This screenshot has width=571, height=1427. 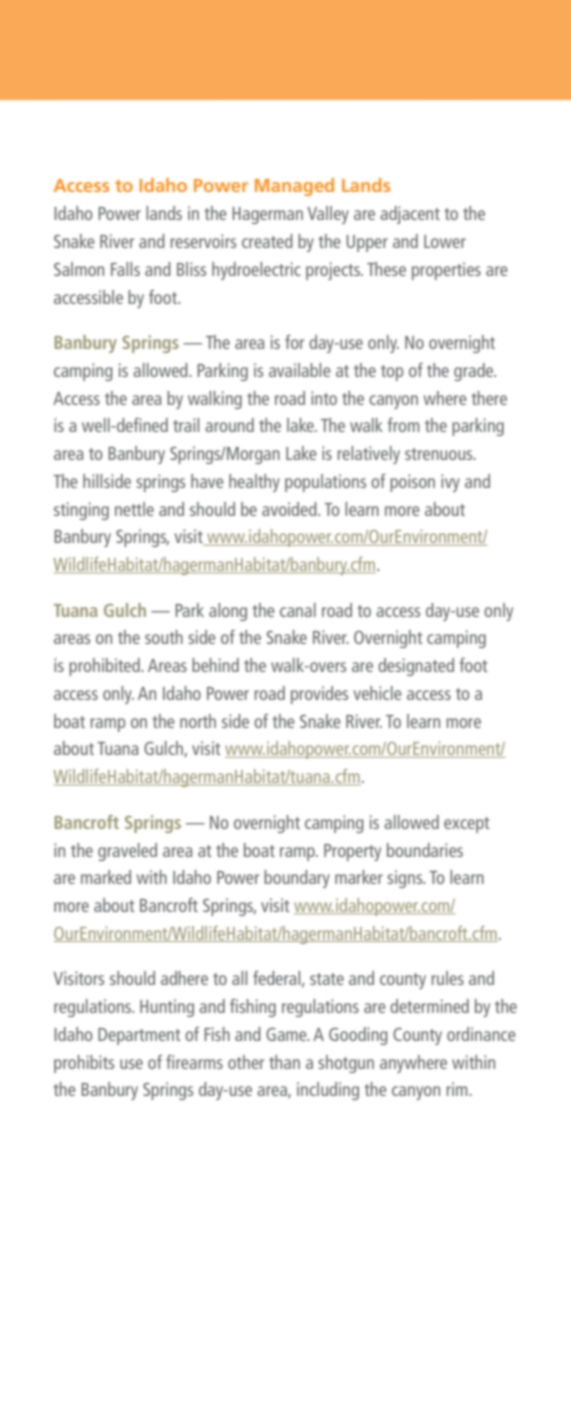 I want to click on canal, so click(x=298, y=610).
